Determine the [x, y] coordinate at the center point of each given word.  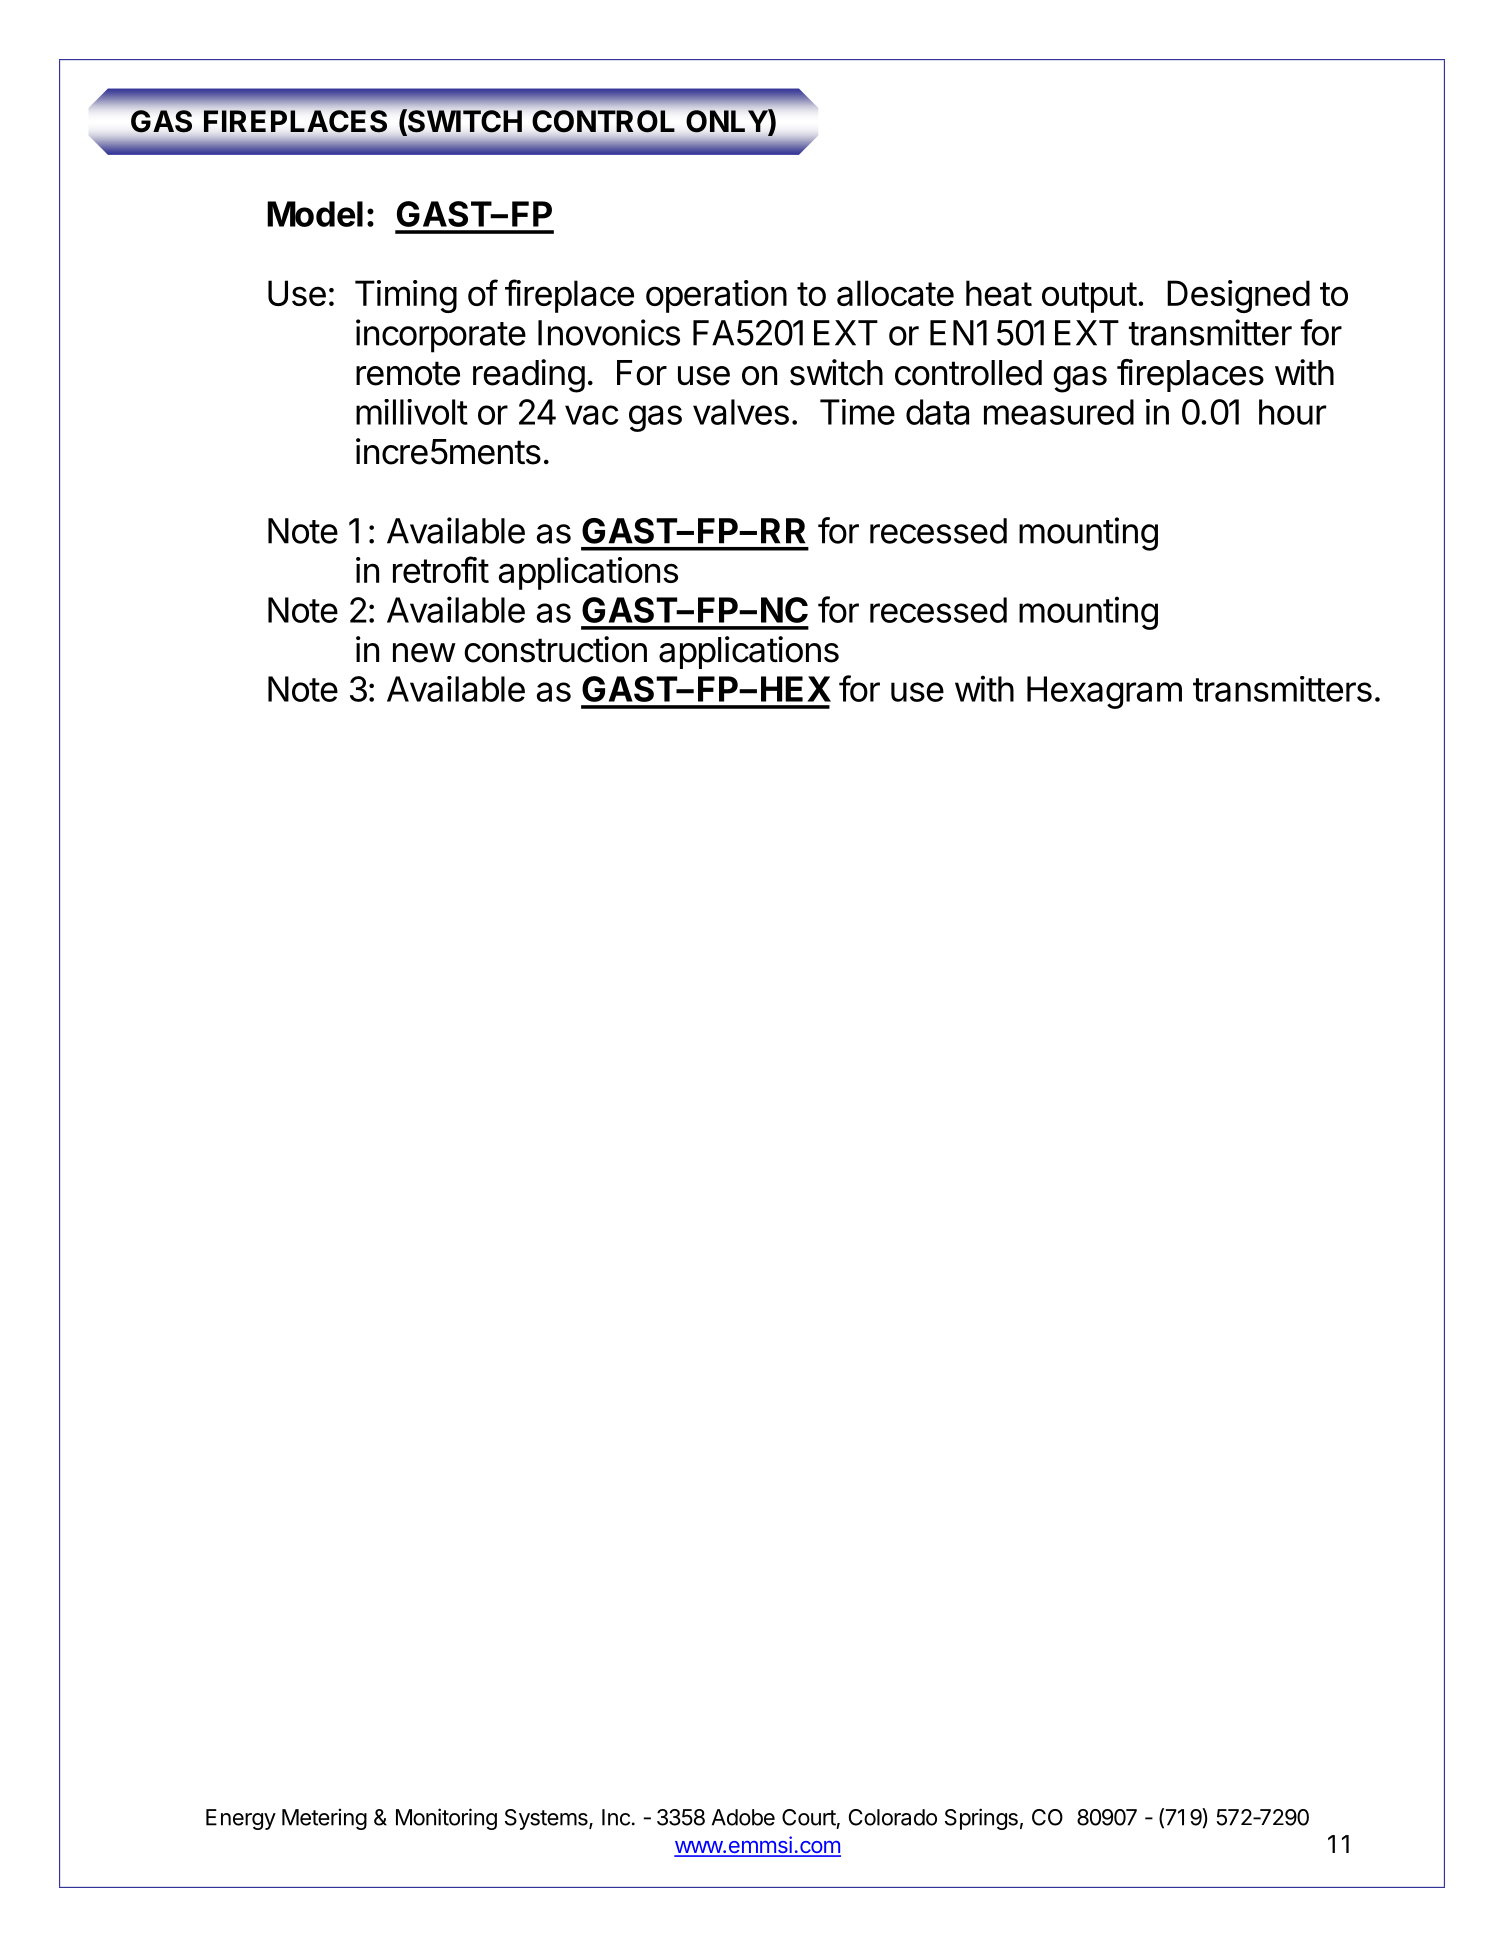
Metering [324, 1819]
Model [315, 214]
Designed [1238, 296]
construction [555, 649]
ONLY [728, 122]
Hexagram [1104, 692]
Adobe [743, 1817]
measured [1059, 412]
